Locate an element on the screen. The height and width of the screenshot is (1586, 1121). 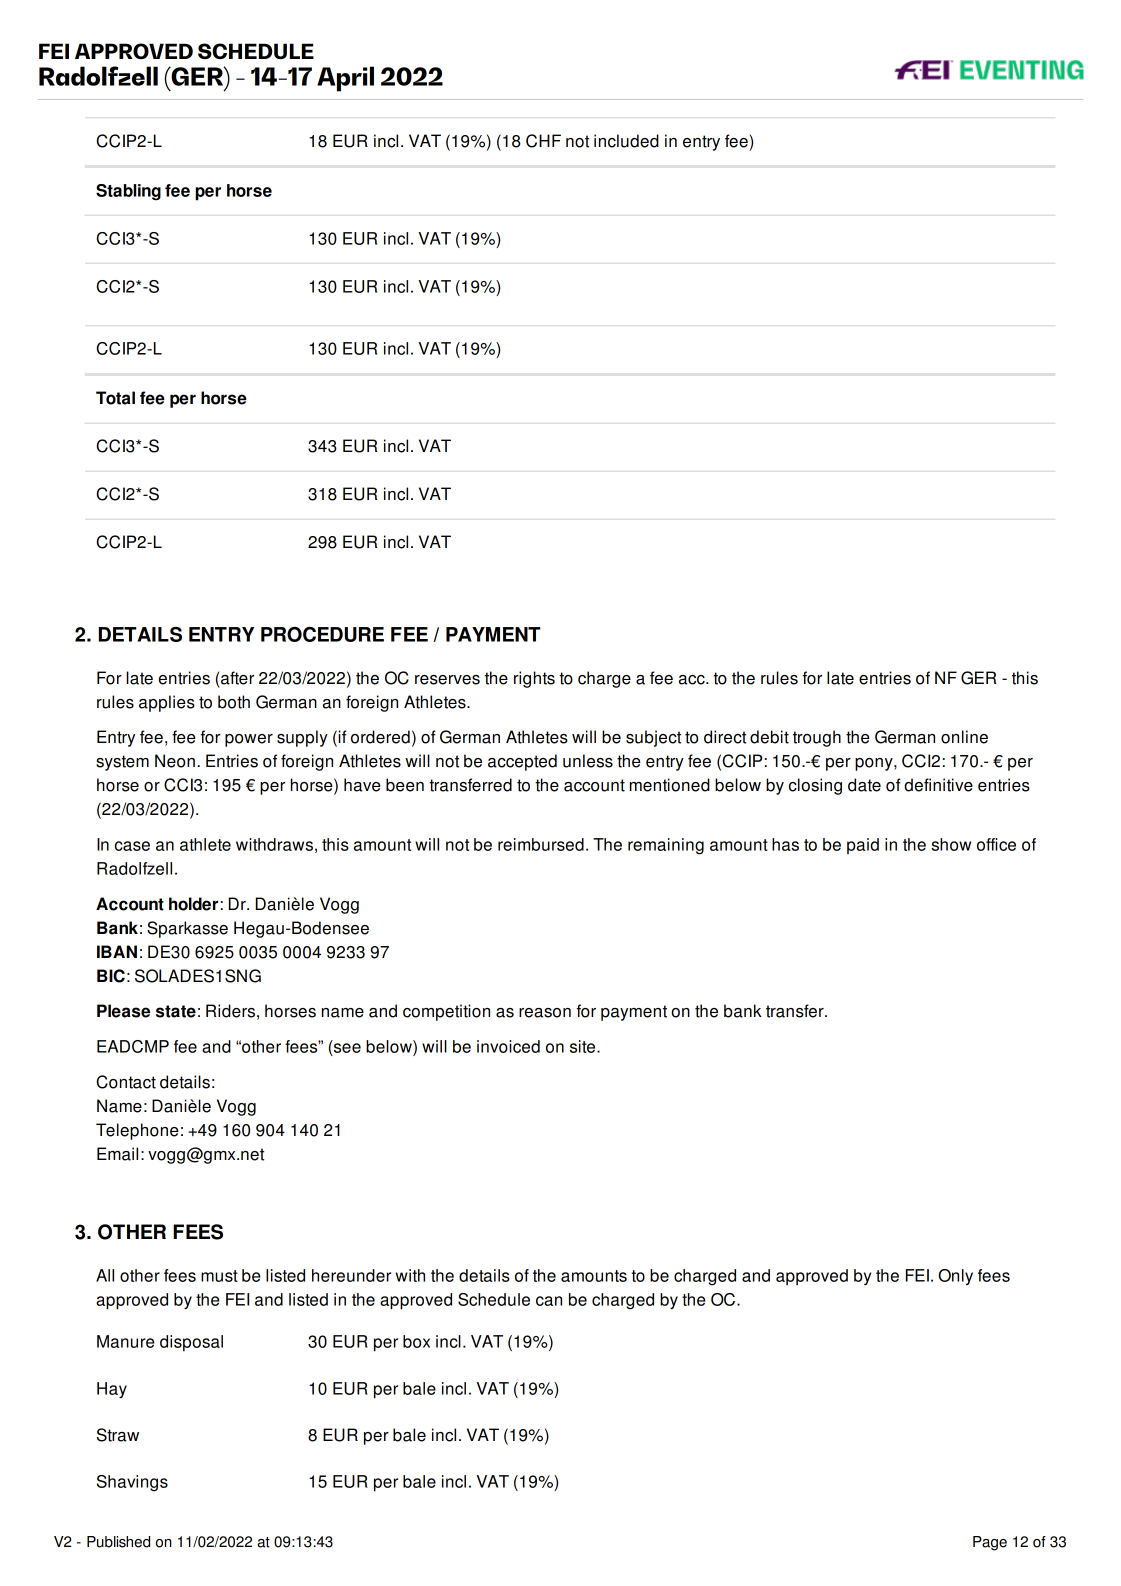
online is located at coordinates (964, 737).
